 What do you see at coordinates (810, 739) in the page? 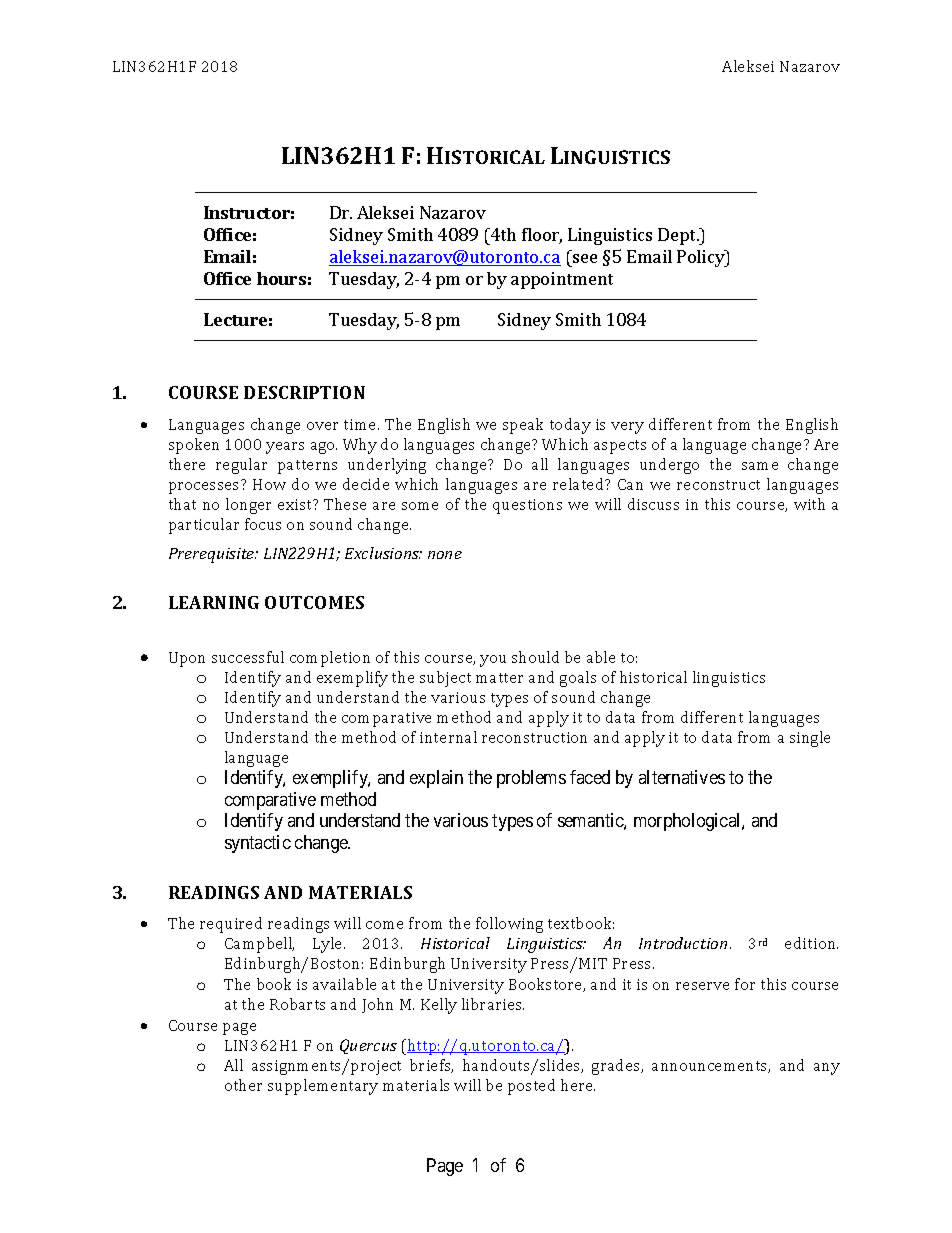
I see `single` at bounding box center [810, 739].
